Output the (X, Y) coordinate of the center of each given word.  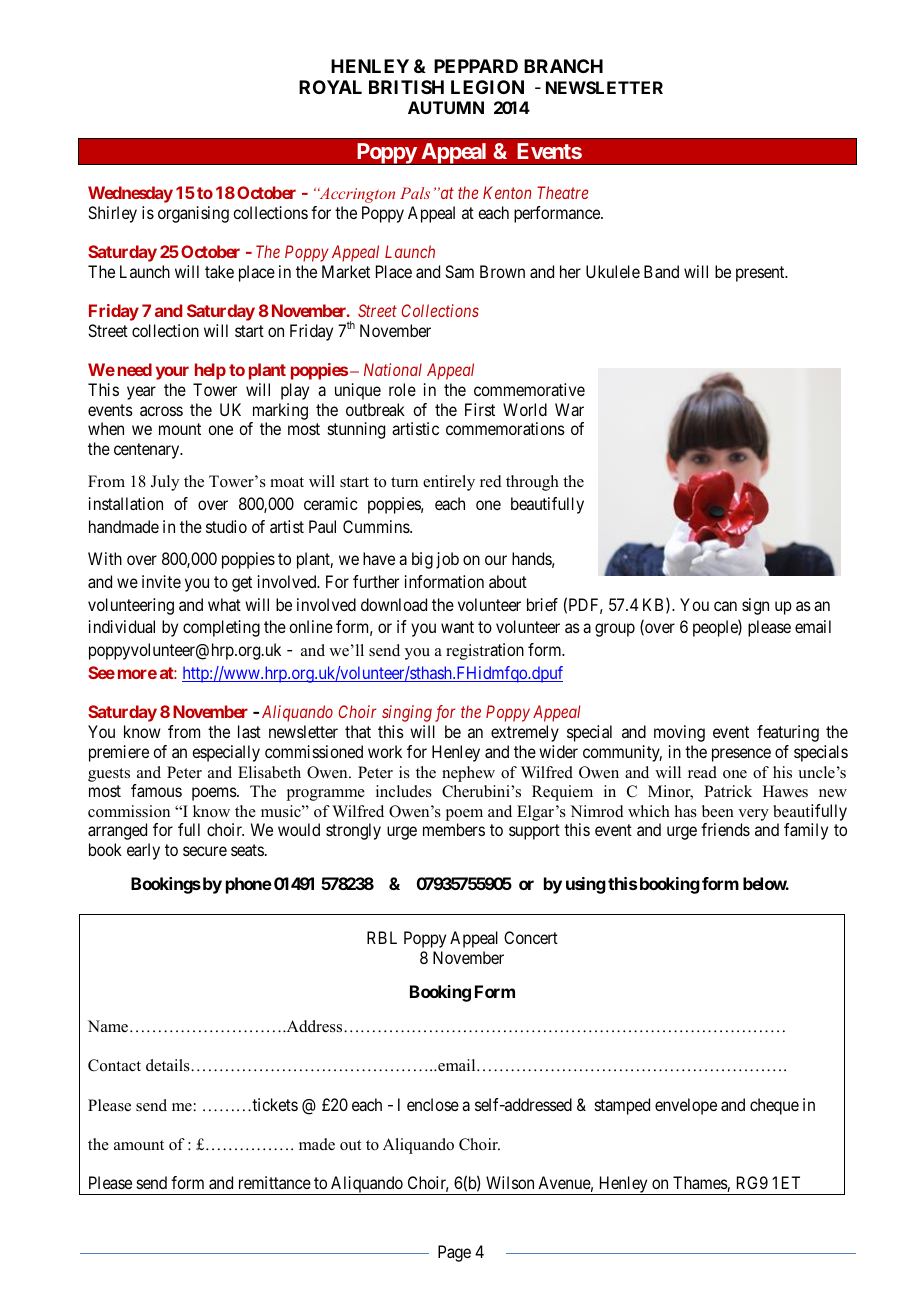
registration (485, 651)
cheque (774, 1106)
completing (221, 628)
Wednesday (130, 194)
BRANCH (563, 66)
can (725, 606)
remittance (275, 1182)
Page (454, 1253)
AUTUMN (446, 107)
